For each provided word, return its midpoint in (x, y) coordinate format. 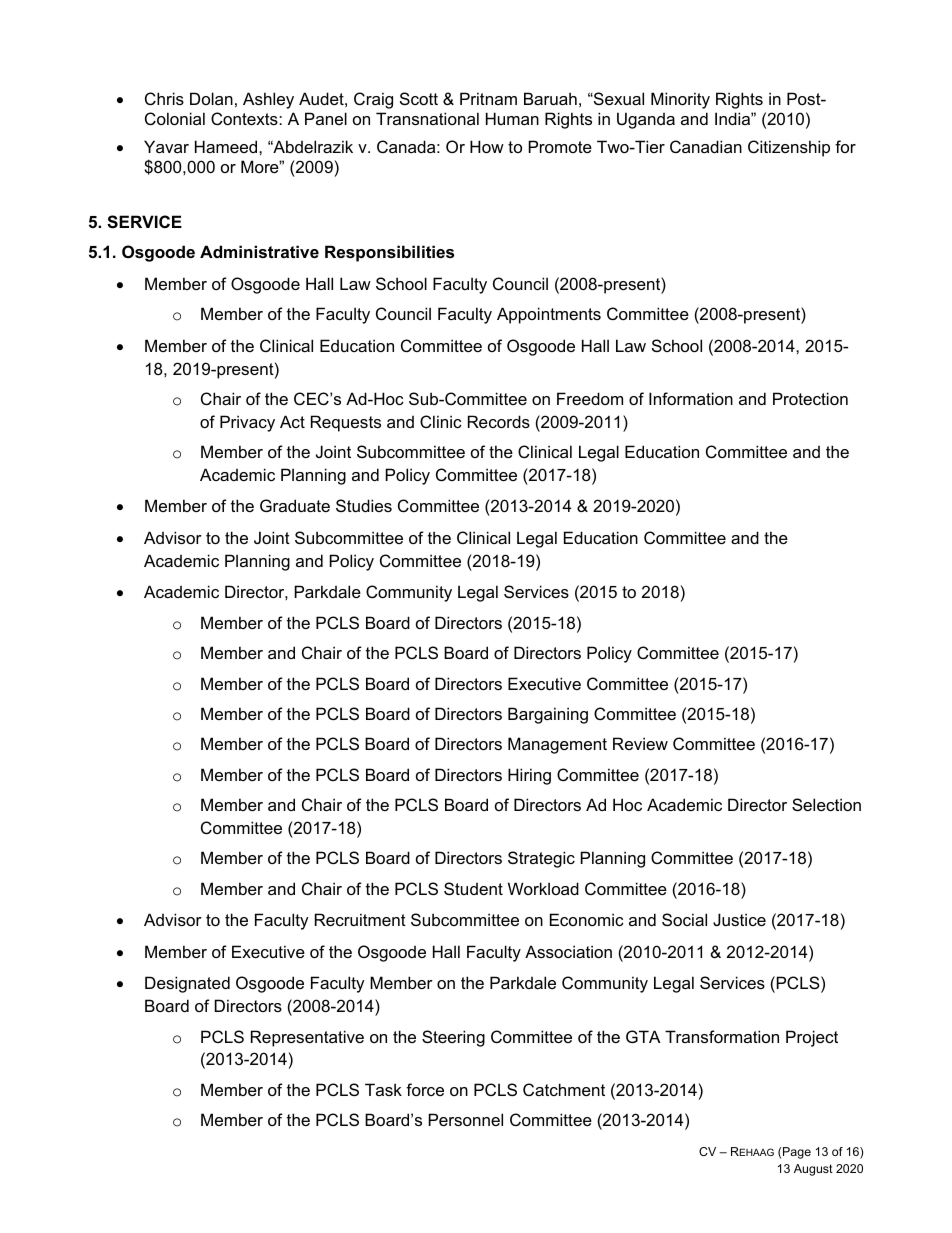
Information (691, 398)
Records (499, 421)
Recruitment (360, 919)
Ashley (268, 100)
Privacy (247, 423)
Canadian (706, 146)
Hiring (529, 776)
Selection (826, 804)
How (487, 146)
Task (383, 1089)
